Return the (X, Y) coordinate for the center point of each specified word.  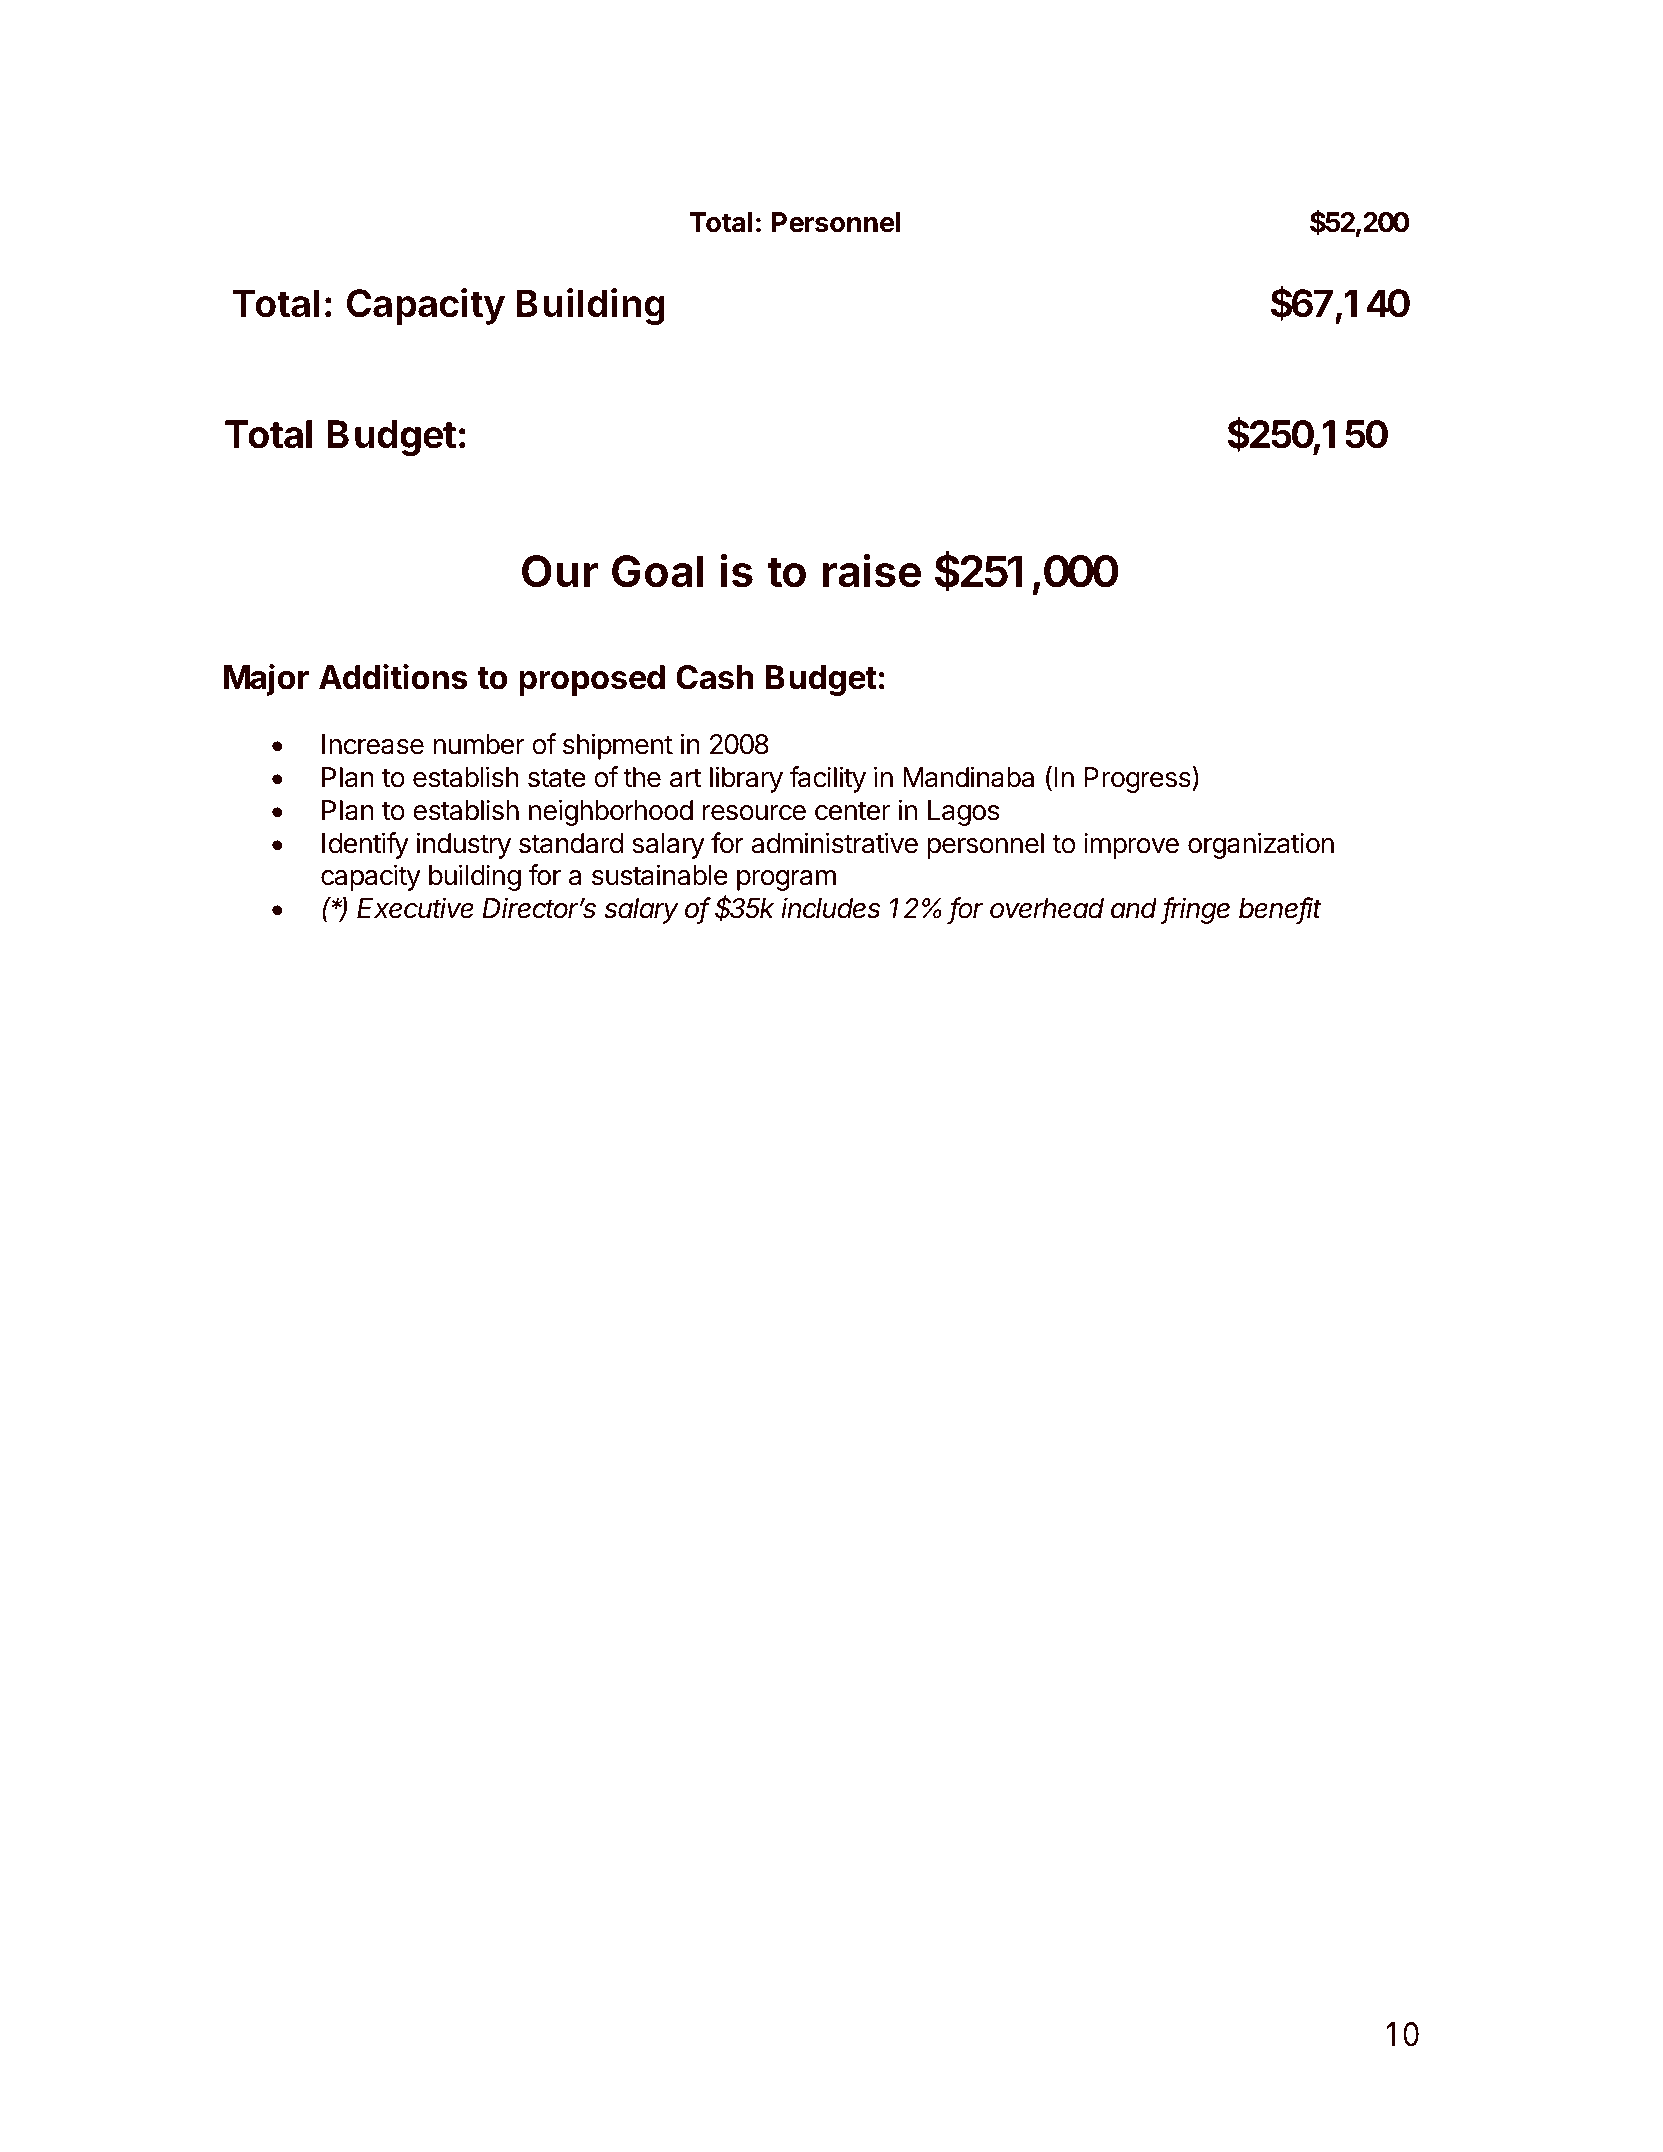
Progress (1139, 779)
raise (872, 570)
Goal (657, 571)
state (557, 778)
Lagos (964, 813)
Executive (415, 908)
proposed (592, 680)
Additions (393, 677)
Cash (715, 677)
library (746, 779)
